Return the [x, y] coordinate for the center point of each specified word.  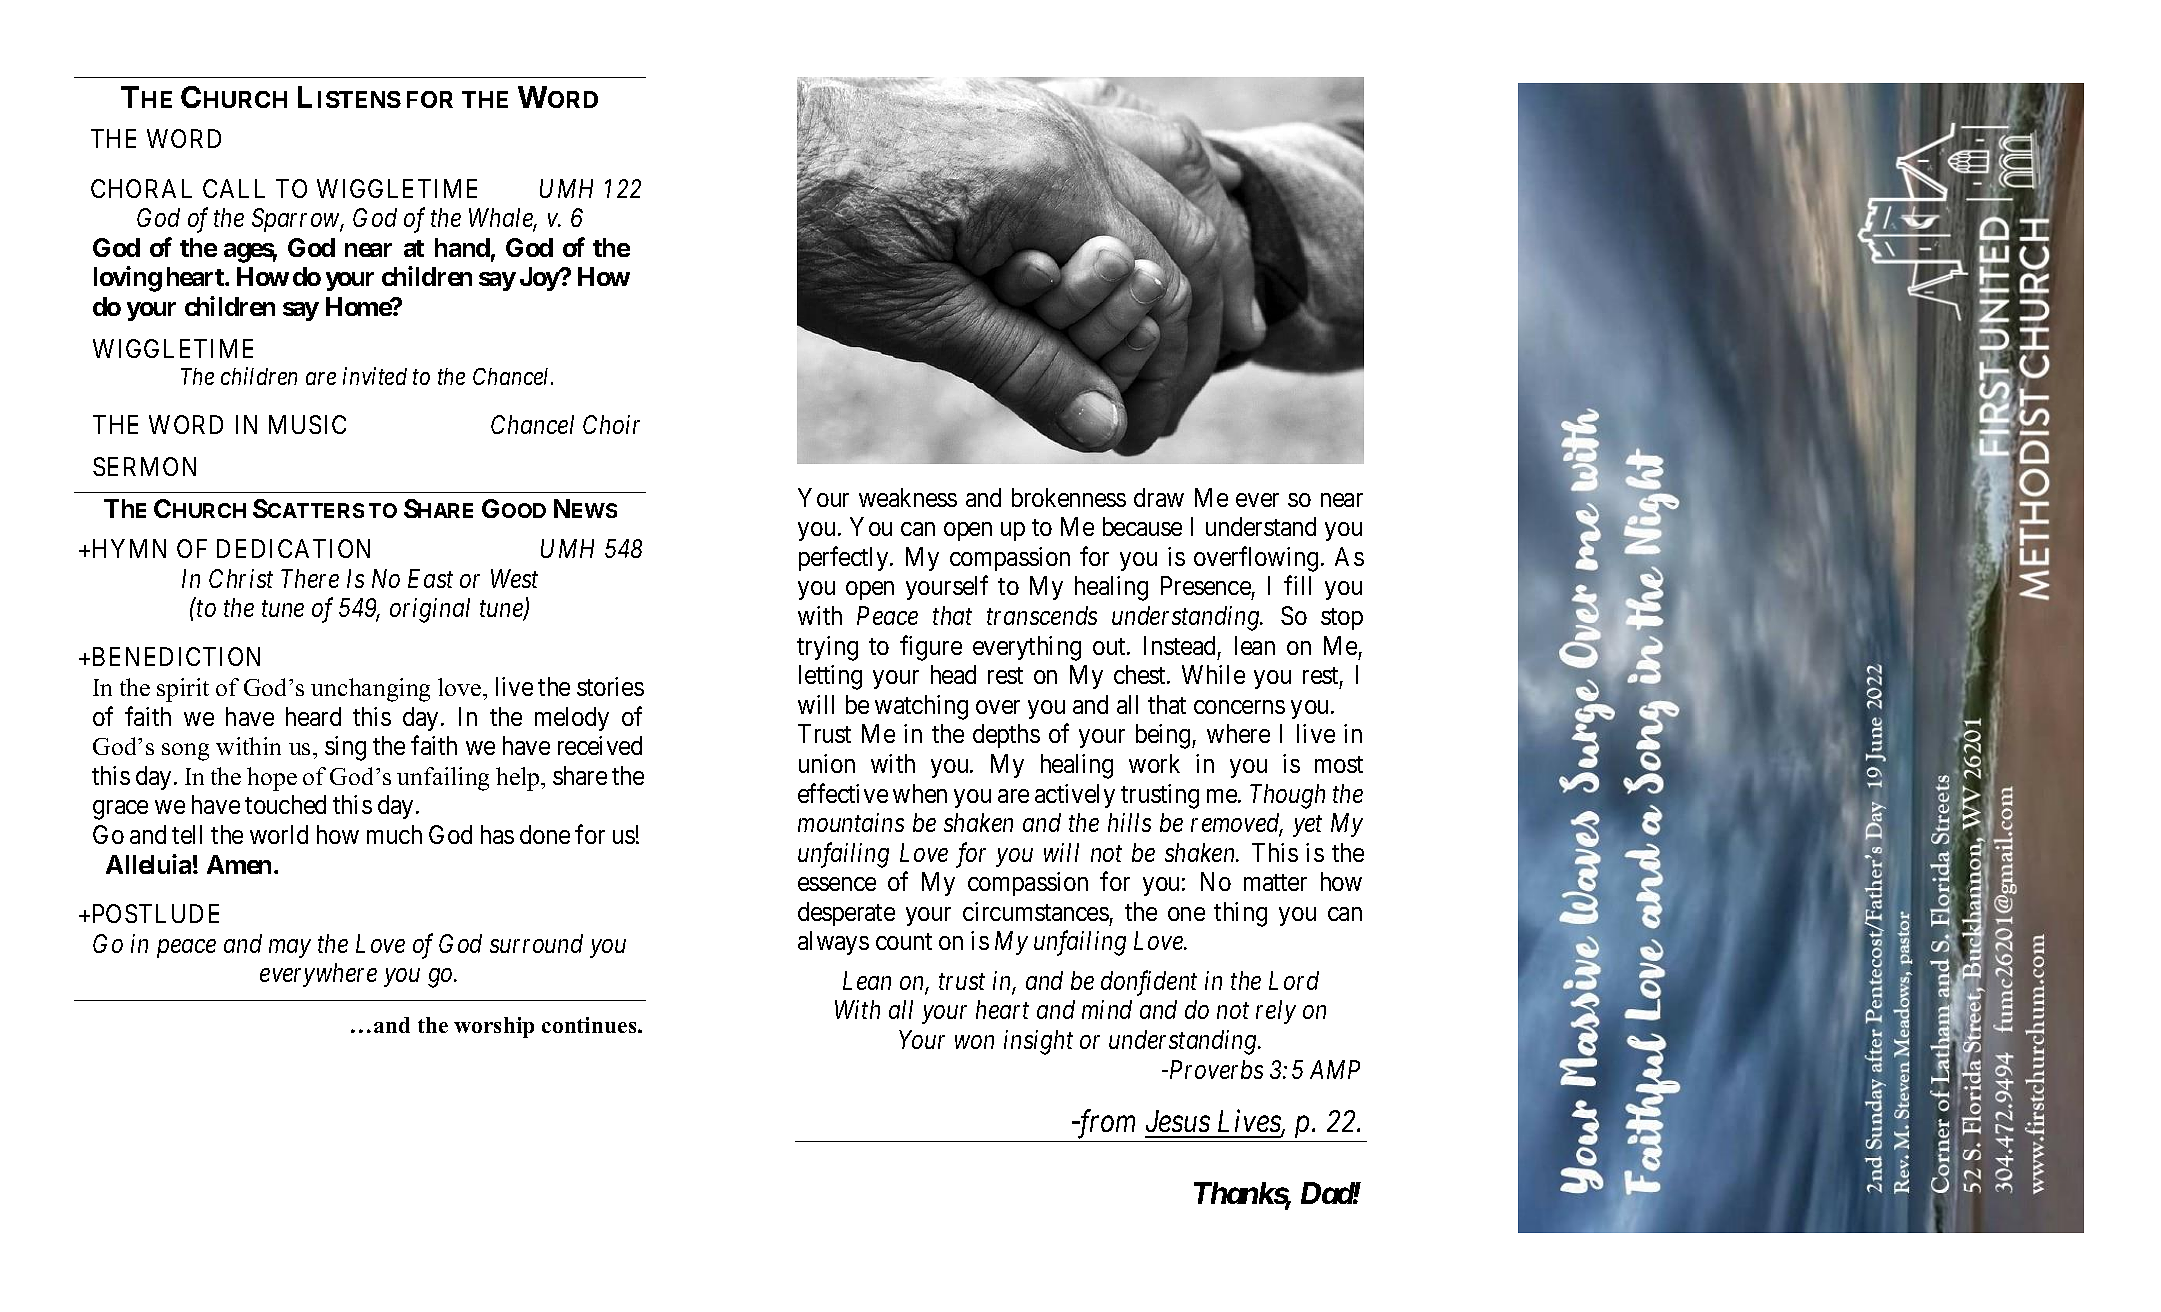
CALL [234, 188]
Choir [611, 424]
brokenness [1069, 497]
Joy [540, 279]
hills [1129, 822]
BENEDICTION [176, 656]
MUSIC [307, 424]
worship [494, 1027]
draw [1159, 497]
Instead [1179, 645]
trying [827, 648]
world [279, 834]
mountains [851, 822]
